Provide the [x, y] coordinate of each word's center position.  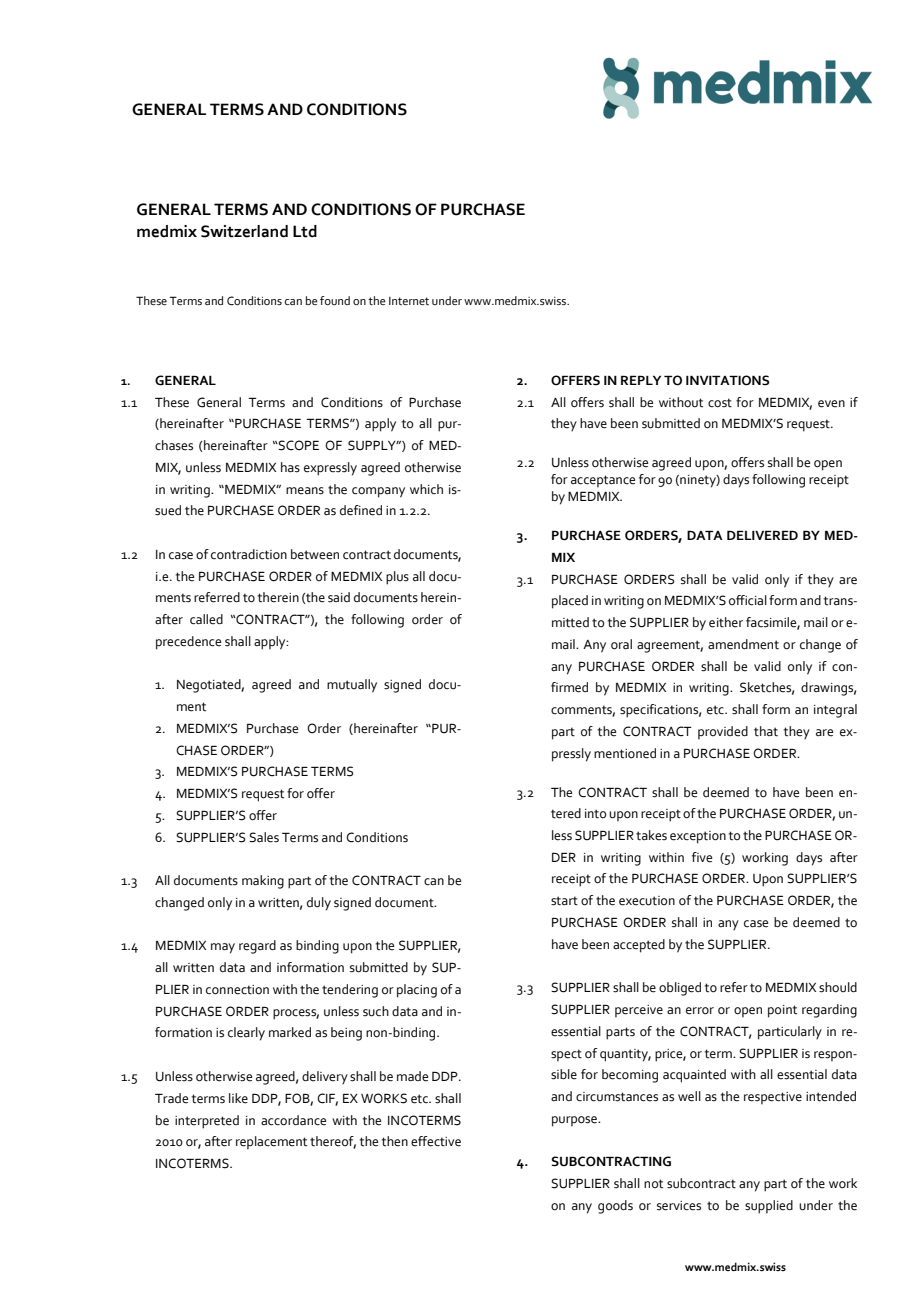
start [564, 901]
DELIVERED [762, 535]
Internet [409, 301]
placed [570, 602]
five [702, 857]
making [263, 882]
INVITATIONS [727, 380]
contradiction [249, 554]
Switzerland [244, 231]
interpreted [207, 1122]
